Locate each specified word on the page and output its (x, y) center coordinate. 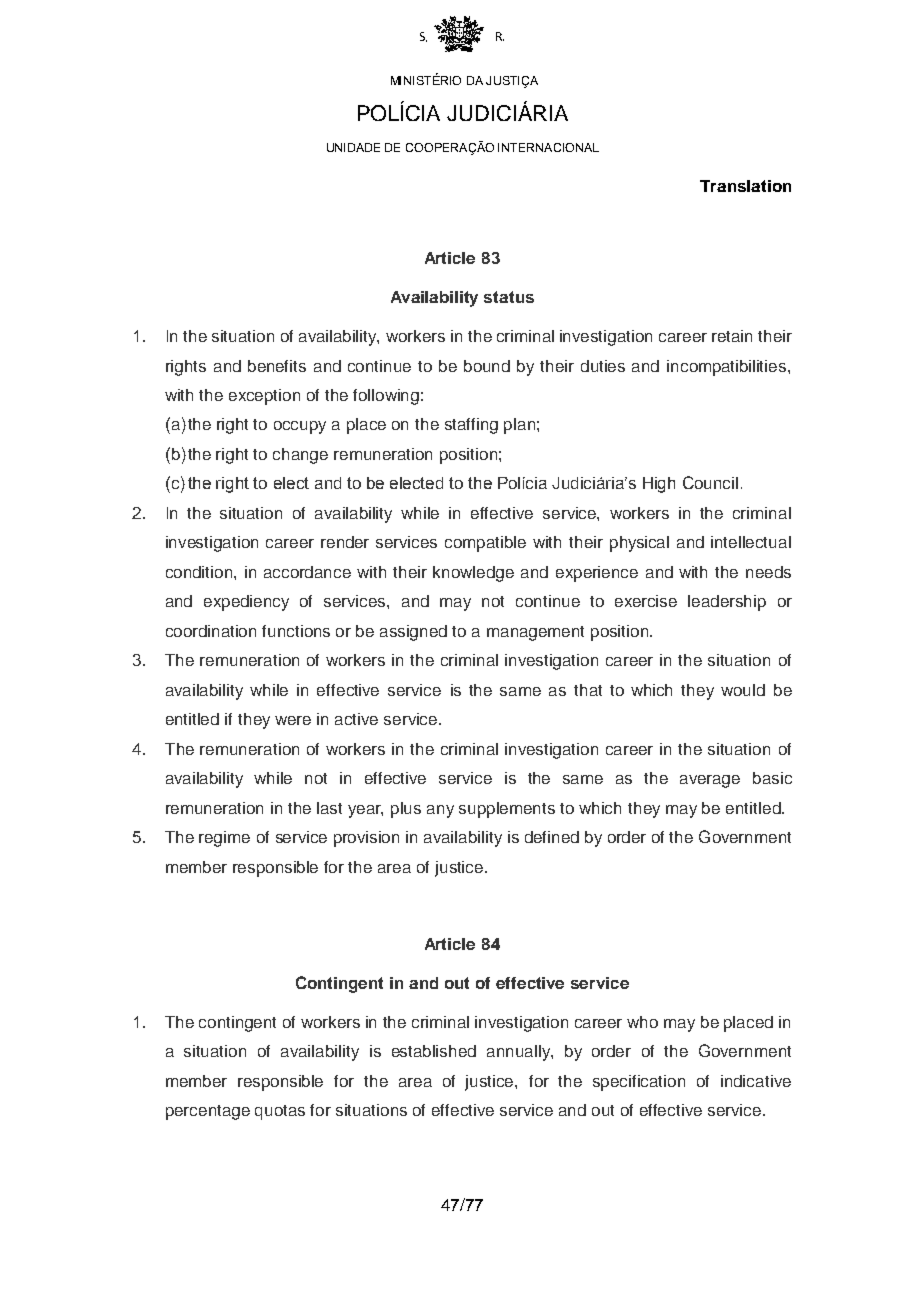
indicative (756, 1081)
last (329, 808)
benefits (277, 366)
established (434, 1051)
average (710, 781)
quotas (280, 1112)
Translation (745, 186)
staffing (471, 426)
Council (710, 482)
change (300, 456)
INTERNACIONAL (548, 147)
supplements (507, 810)
